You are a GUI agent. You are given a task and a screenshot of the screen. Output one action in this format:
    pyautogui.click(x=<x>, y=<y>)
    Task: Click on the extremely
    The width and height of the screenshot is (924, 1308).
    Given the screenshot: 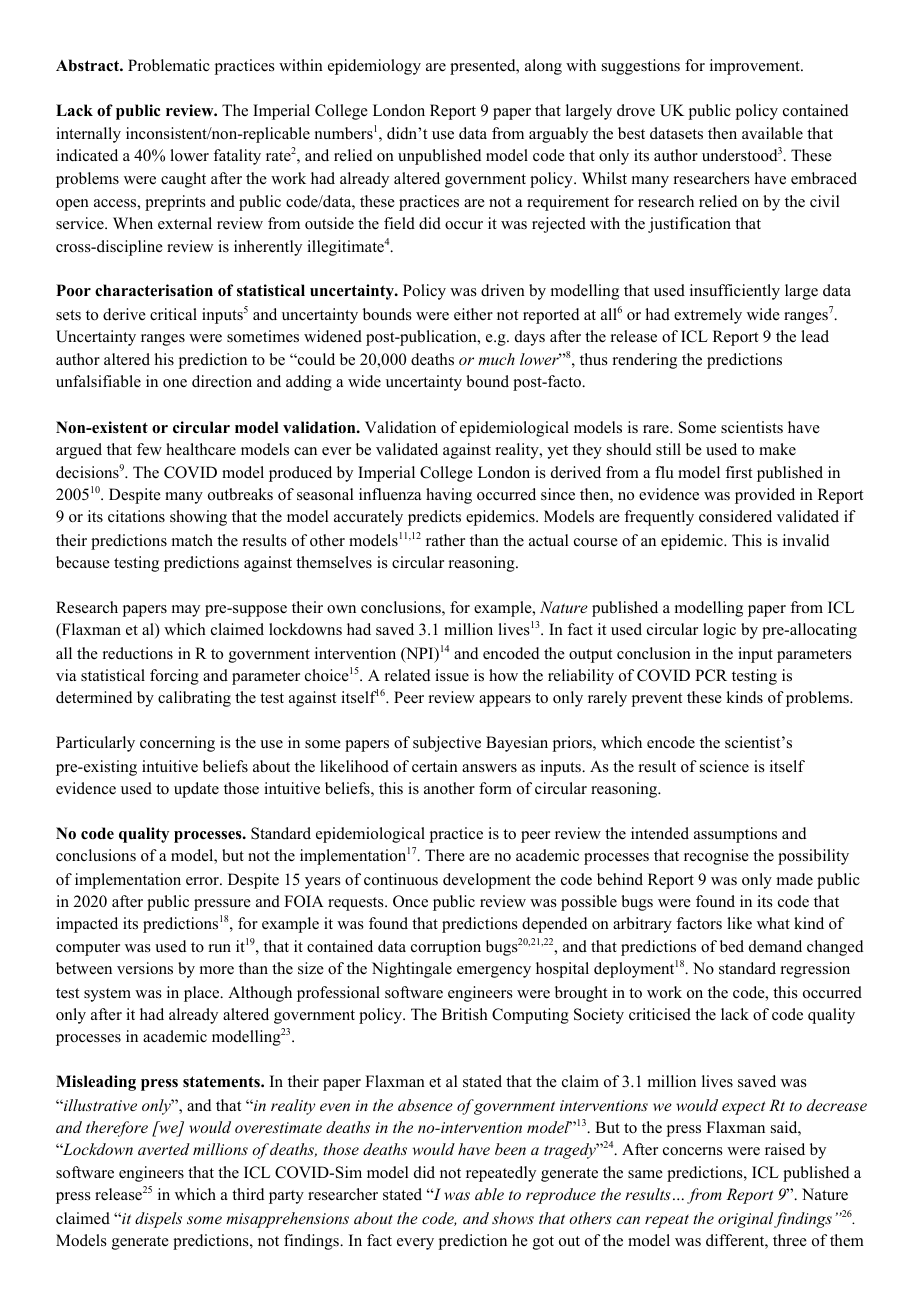 What is the action you would take?
    pyautogui.click(x=708, y=316)
